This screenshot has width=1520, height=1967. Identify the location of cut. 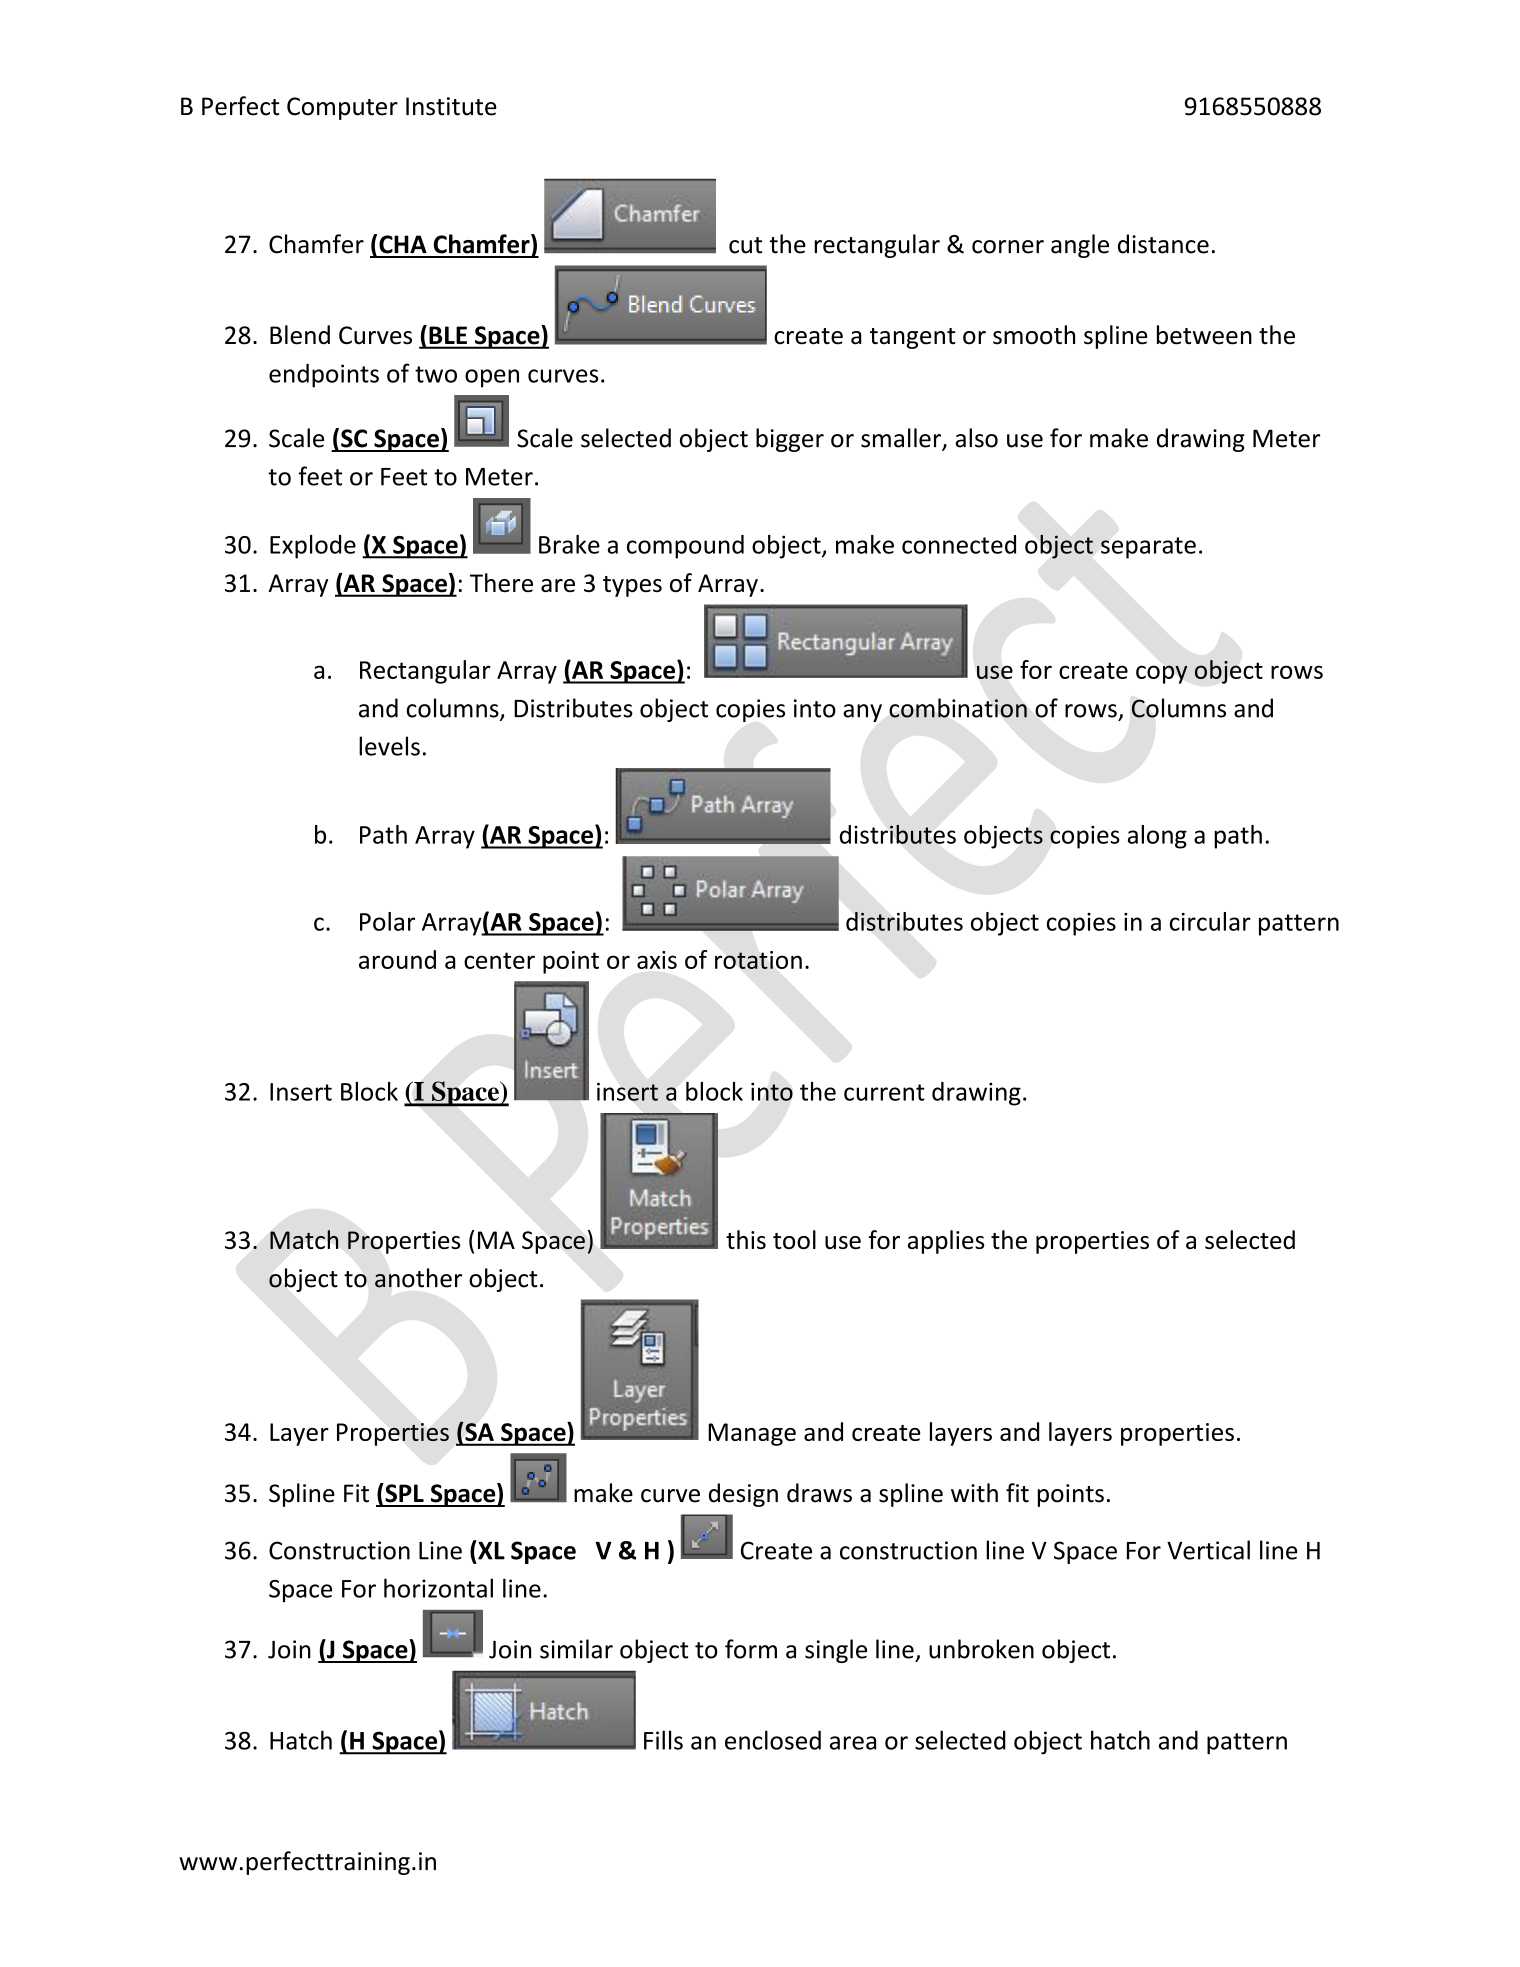
(745, 245).
